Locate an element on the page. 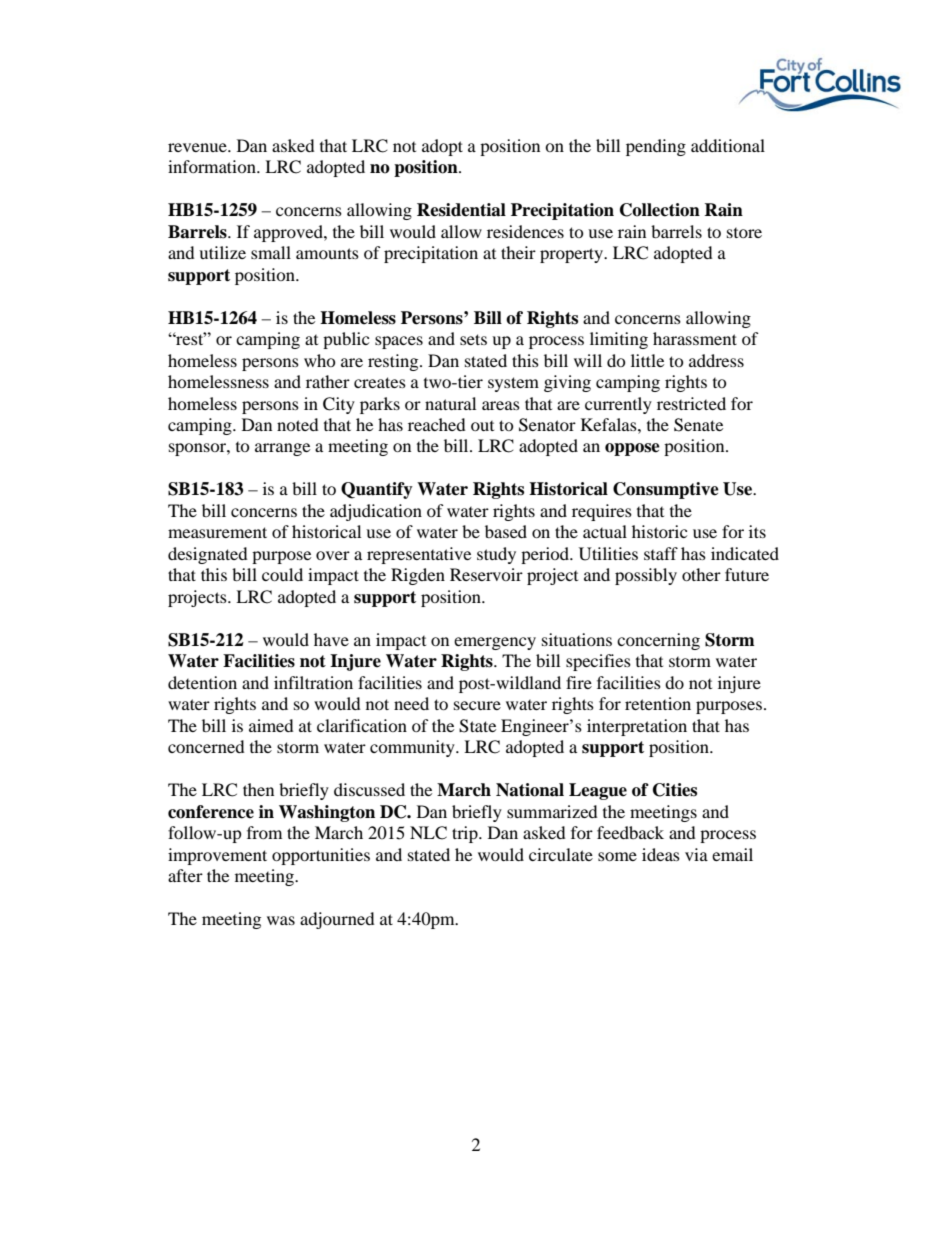 Image resolution: width=952 pixels, height=1233 pixels. noted is located at coordinates (298, 424).
